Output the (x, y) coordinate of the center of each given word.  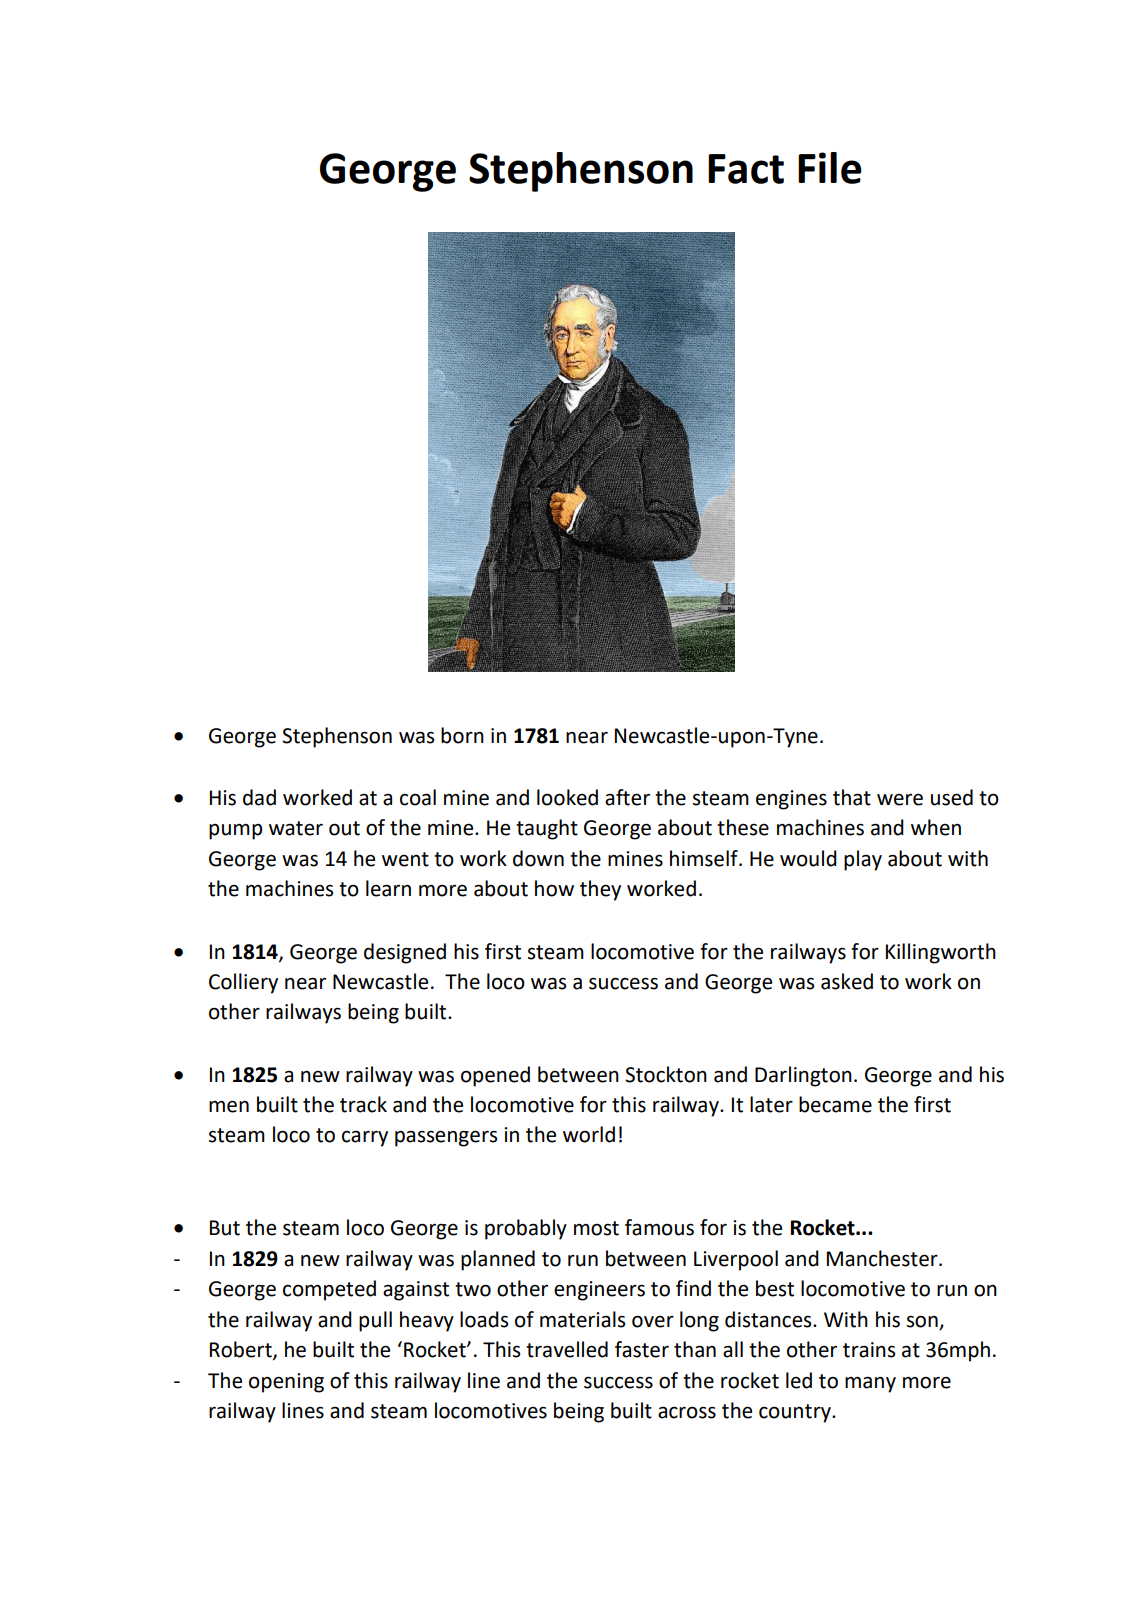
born (462, 735)
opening (286, 1383)
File (830, 168)
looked (567, 797)
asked (847, 981)
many (870, 1384)
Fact (746, 169)
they (600, 890)
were (900, 799)
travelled (567, 1349)
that (852, 797)
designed (405, 953)
